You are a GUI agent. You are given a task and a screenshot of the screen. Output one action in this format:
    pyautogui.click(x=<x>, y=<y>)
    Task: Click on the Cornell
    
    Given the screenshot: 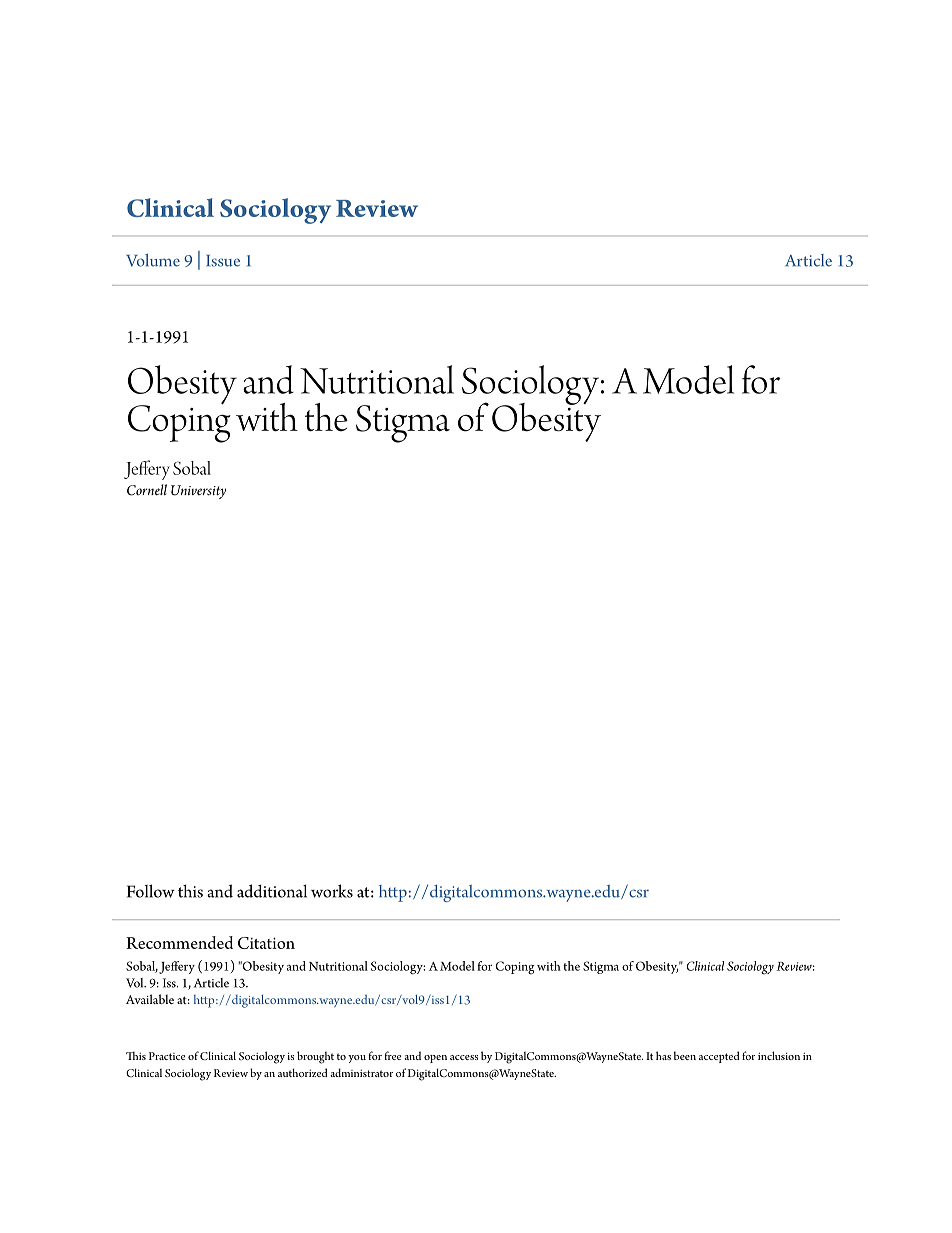 What is the action you would take?
    pyautogui.click(x=147, y=490)
